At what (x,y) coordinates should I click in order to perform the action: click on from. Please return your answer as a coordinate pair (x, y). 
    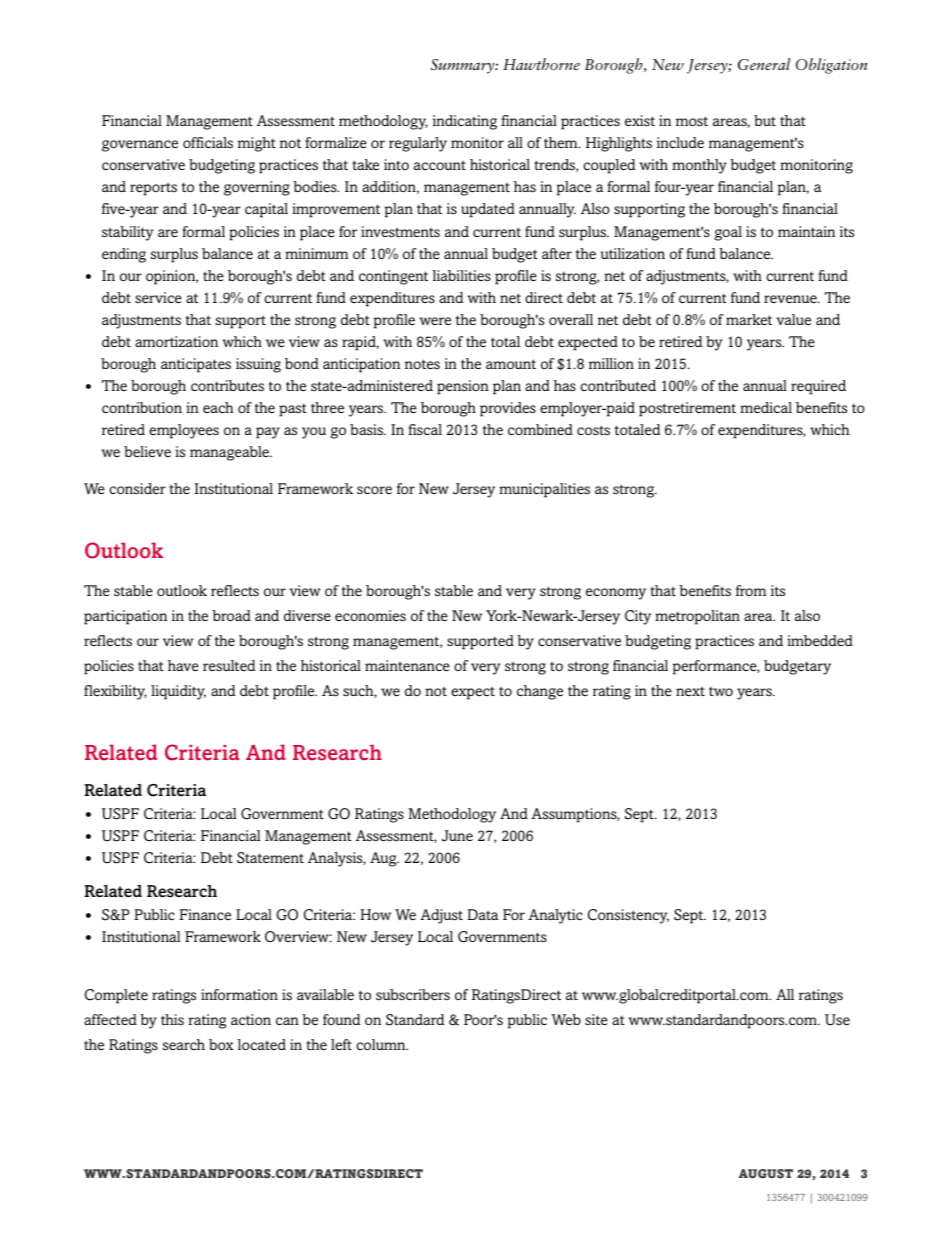
    Looking at the image, I should click on (751, 590).
